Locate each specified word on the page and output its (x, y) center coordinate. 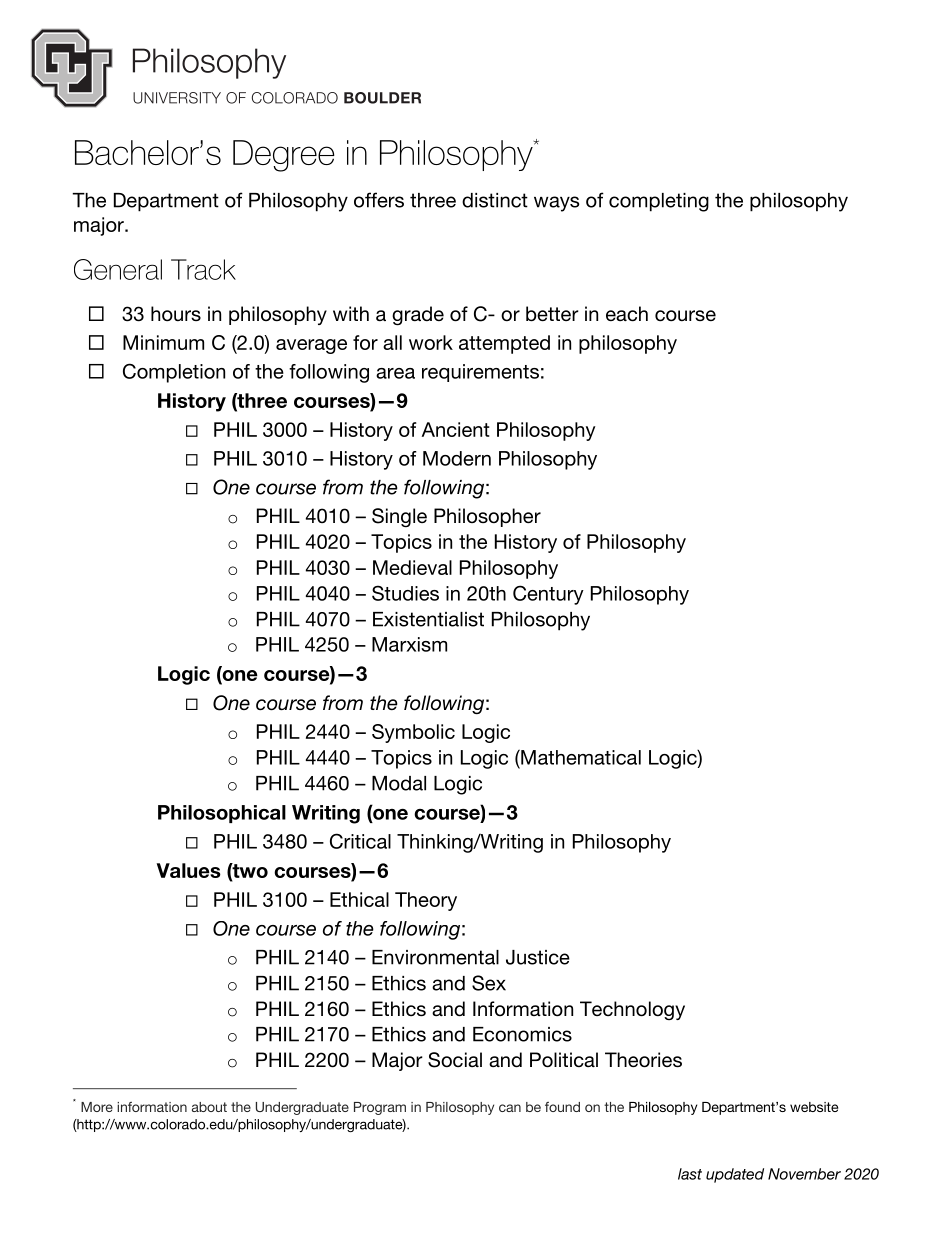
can (510, 1108)
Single (399, 518)
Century (548, 595)
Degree (284, 156)
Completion (174, 373)
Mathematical (580, 757)
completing (659, 202)
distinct (495, 200)
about (209, 1107)
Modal (399, 783)
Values (189, 870)
